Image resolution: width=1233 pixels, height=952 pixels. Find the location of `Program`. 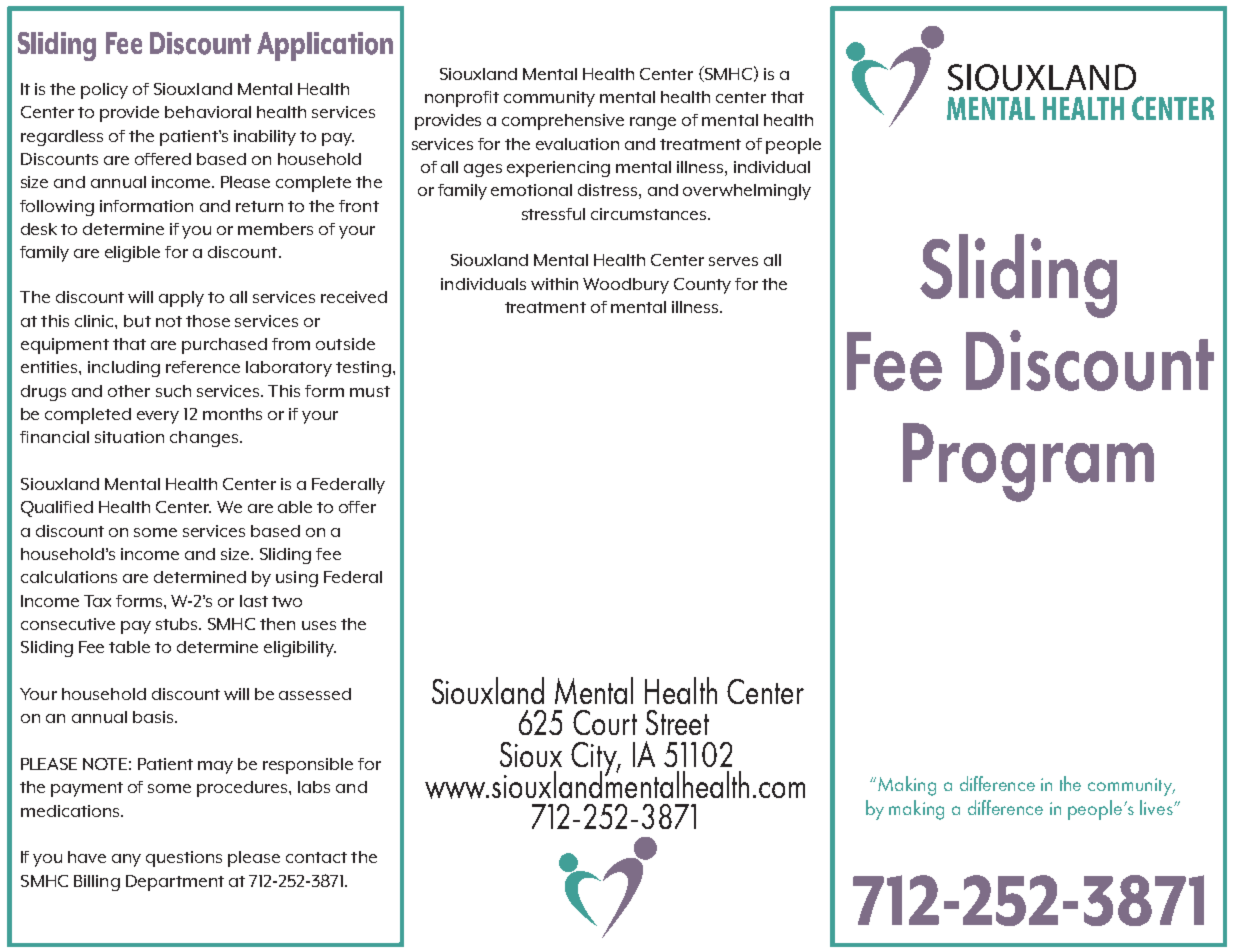

Program is located at coordinates (1028, 462).
